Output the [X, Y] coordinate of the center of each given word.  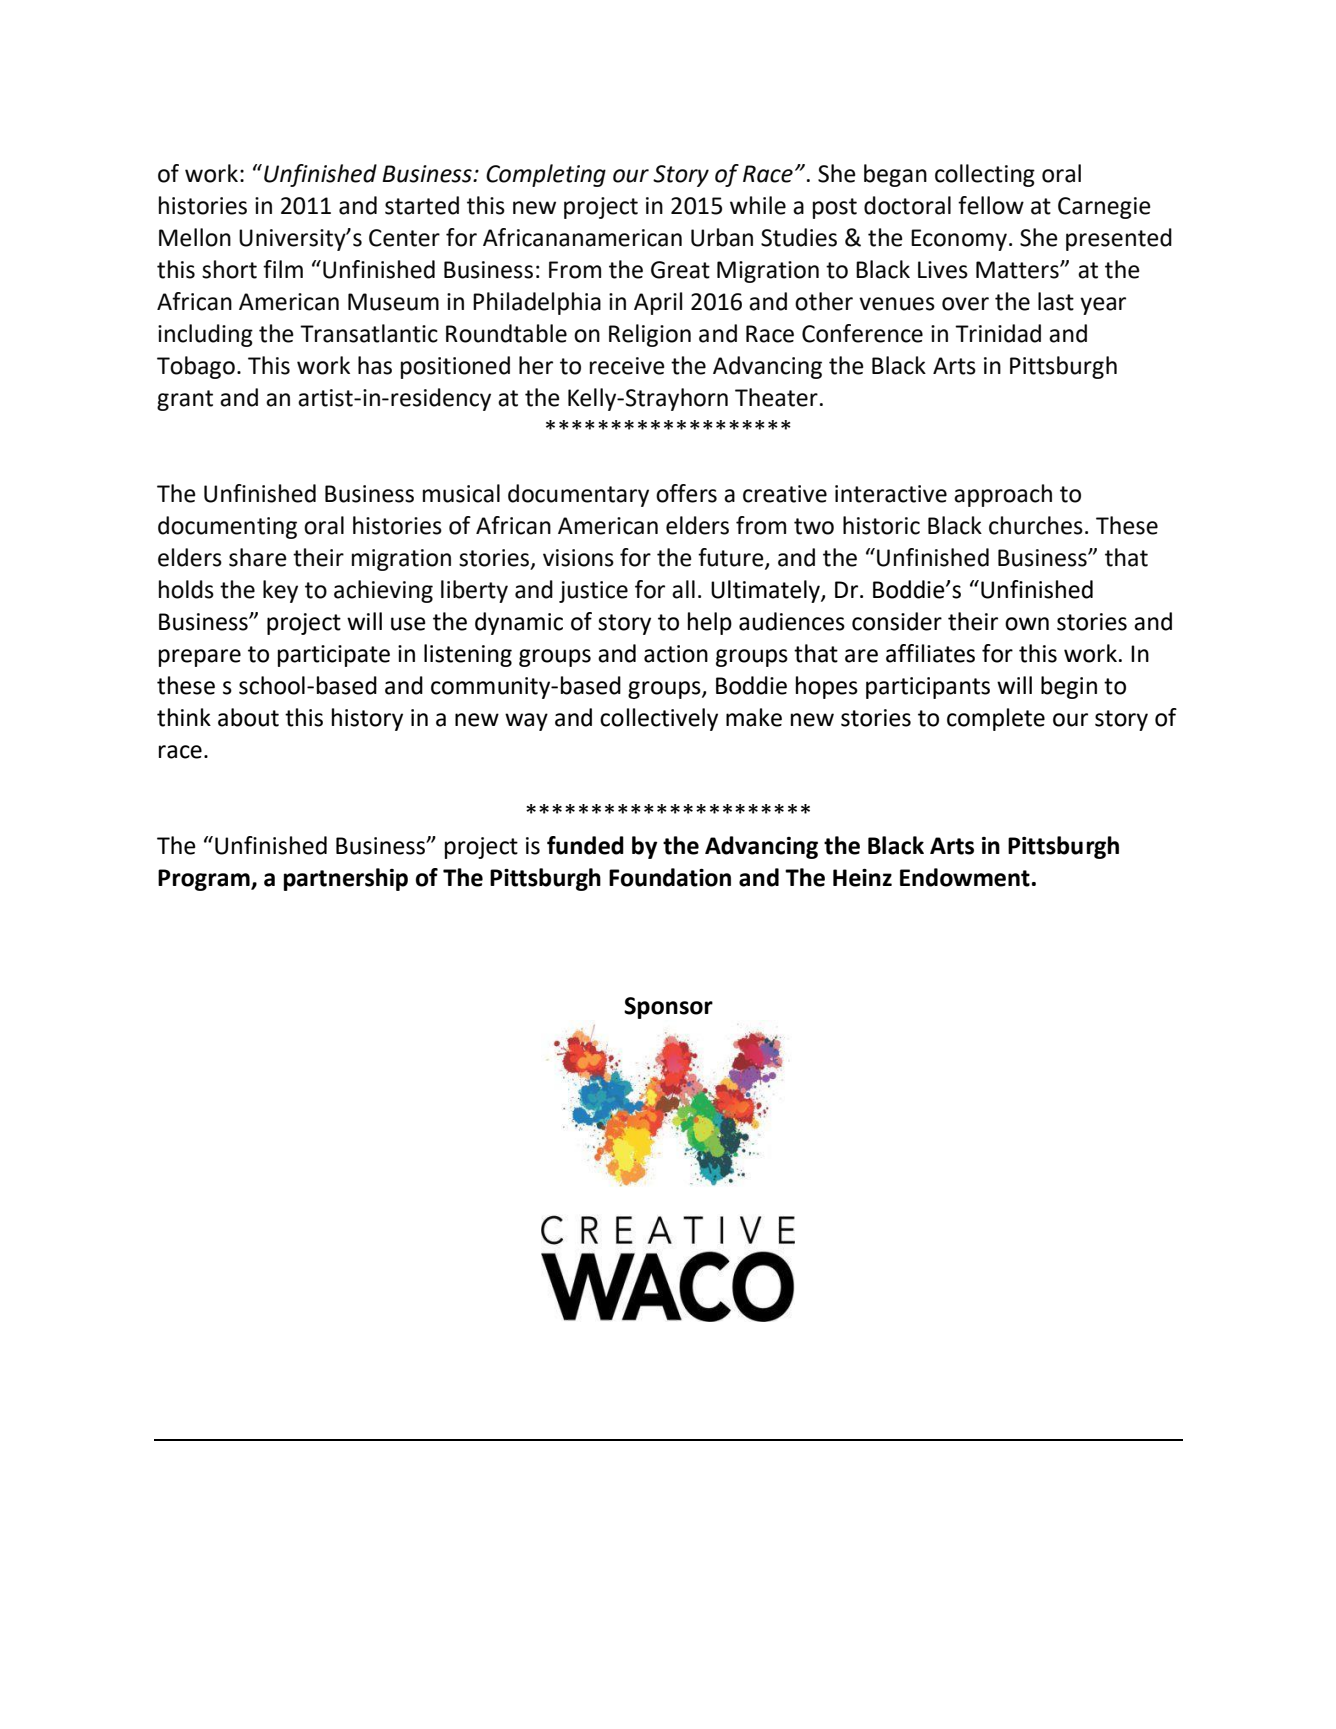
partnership [346, 879]
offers [686, 493]
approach [1003, 495]
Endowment [965, 877]
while [758, 205]
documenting [227, 527]
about [248, 717]
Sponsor [668, 1008]
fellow [991, 205]
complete [996, 719]
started [422, 205]
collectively [659, 719]
